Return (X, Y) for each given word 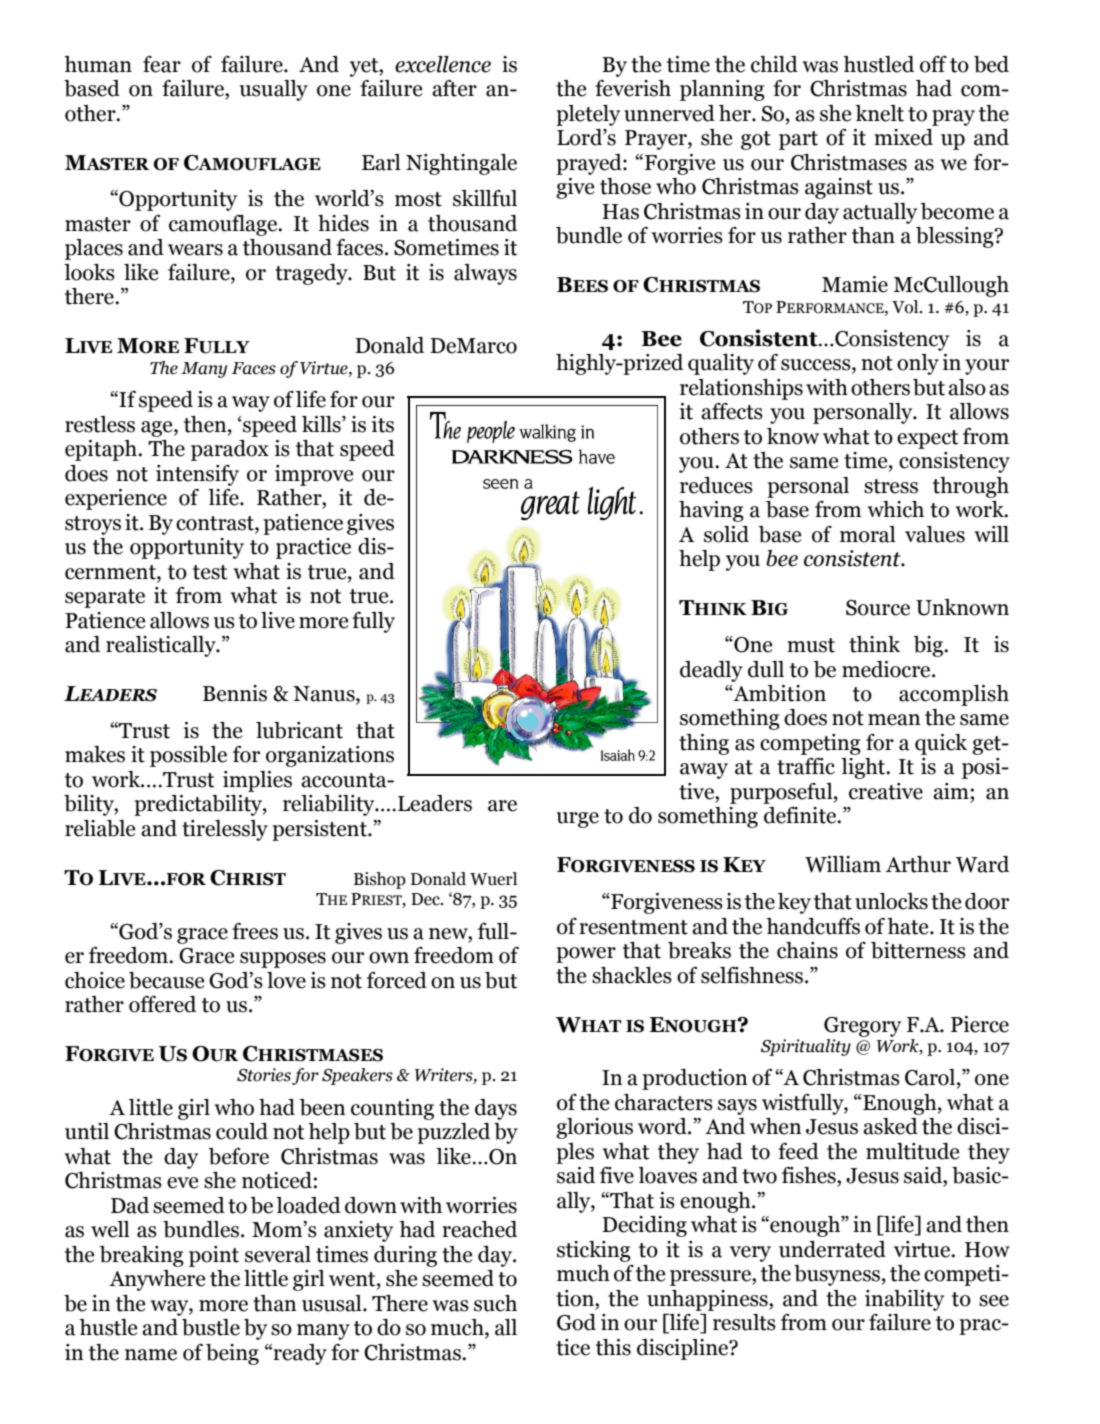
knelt (879, 113)
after (454, 88)
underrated (832, 1249)
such (495, 1303)
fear (162, 64)
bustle (211, 1327)
